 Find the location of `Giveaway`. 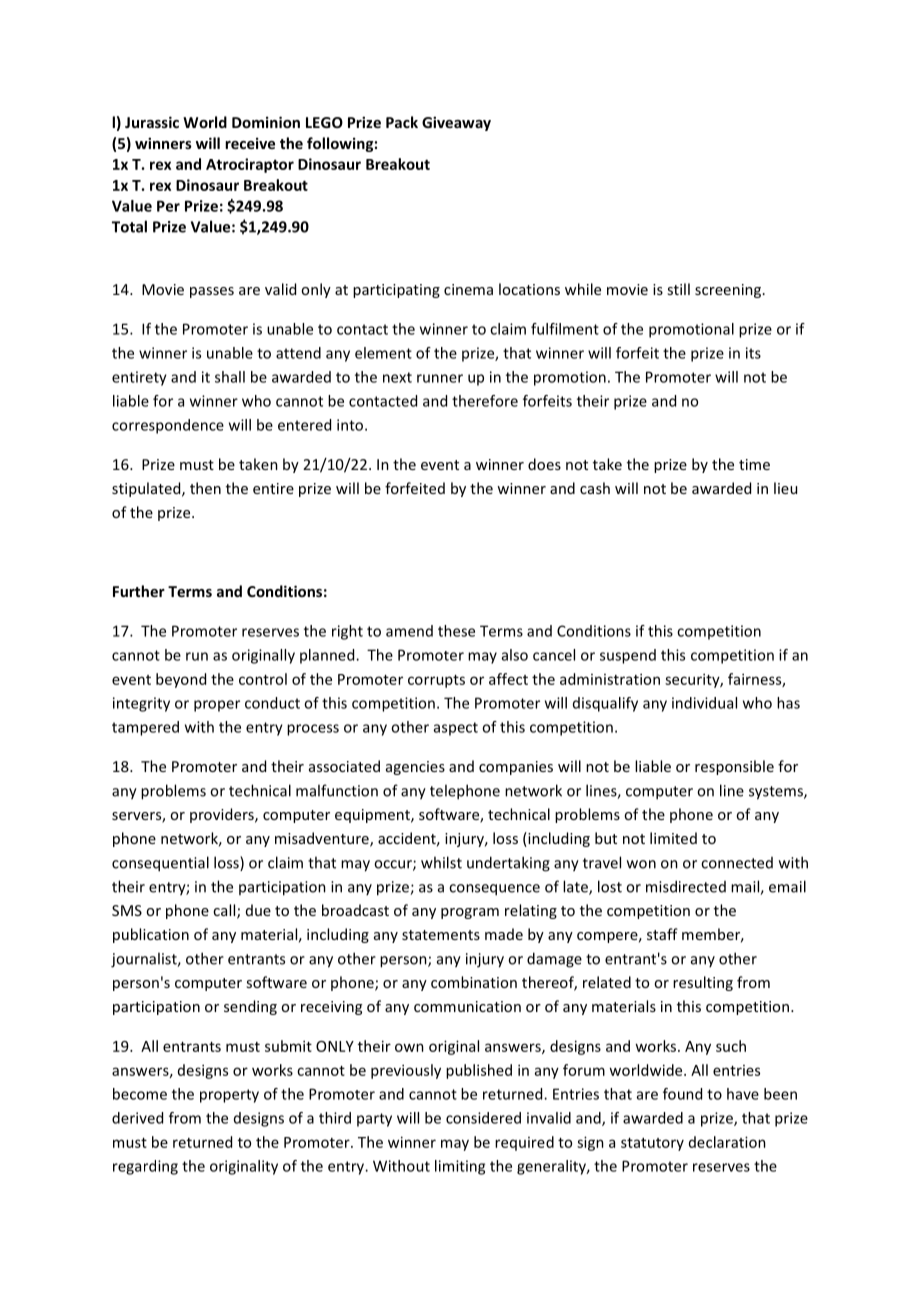

Giveaway is located at coordinates (456, 123).
